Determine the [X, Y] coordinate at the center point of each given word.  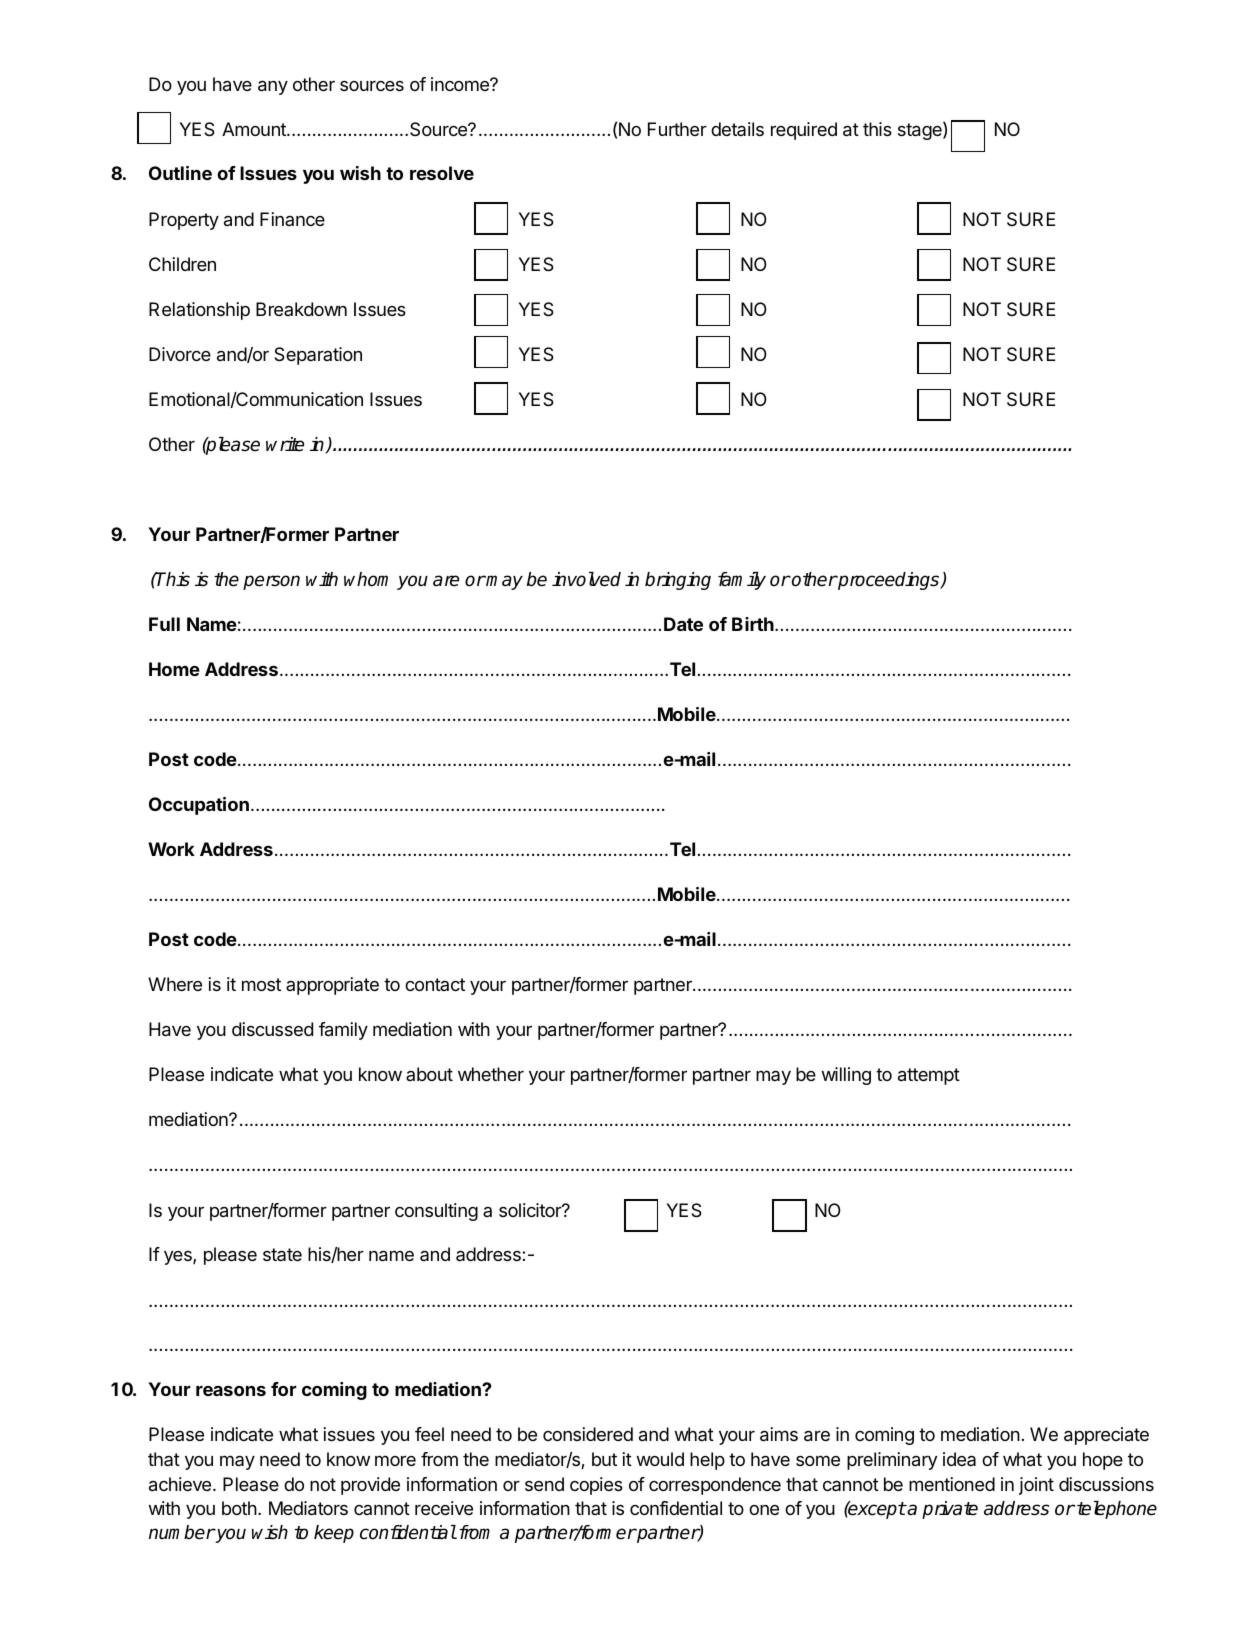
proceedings [889, 581]
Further [677, 129]
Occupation [199, 806]
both [239, 1508]
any [273, 87]
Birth [754, 624]
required [804, 131]
